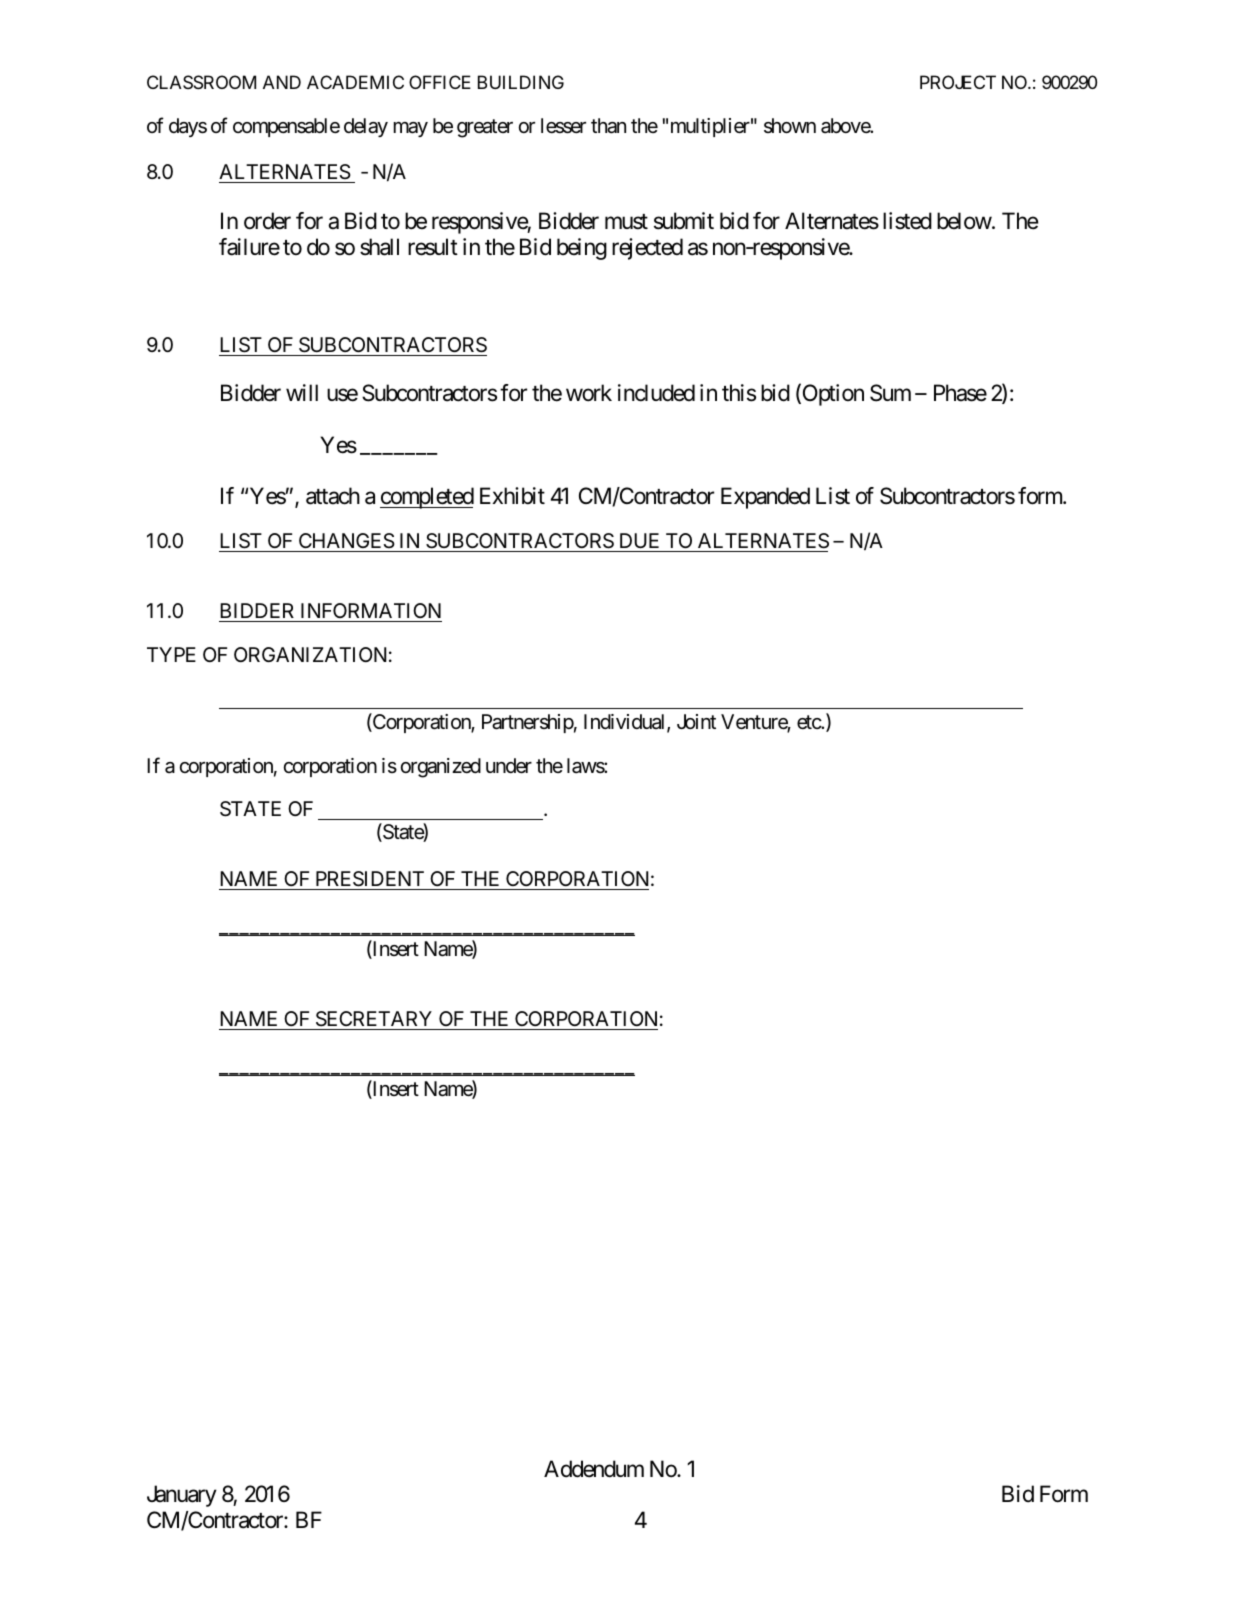  I want to click on Addendum, so click(594, 1469).
